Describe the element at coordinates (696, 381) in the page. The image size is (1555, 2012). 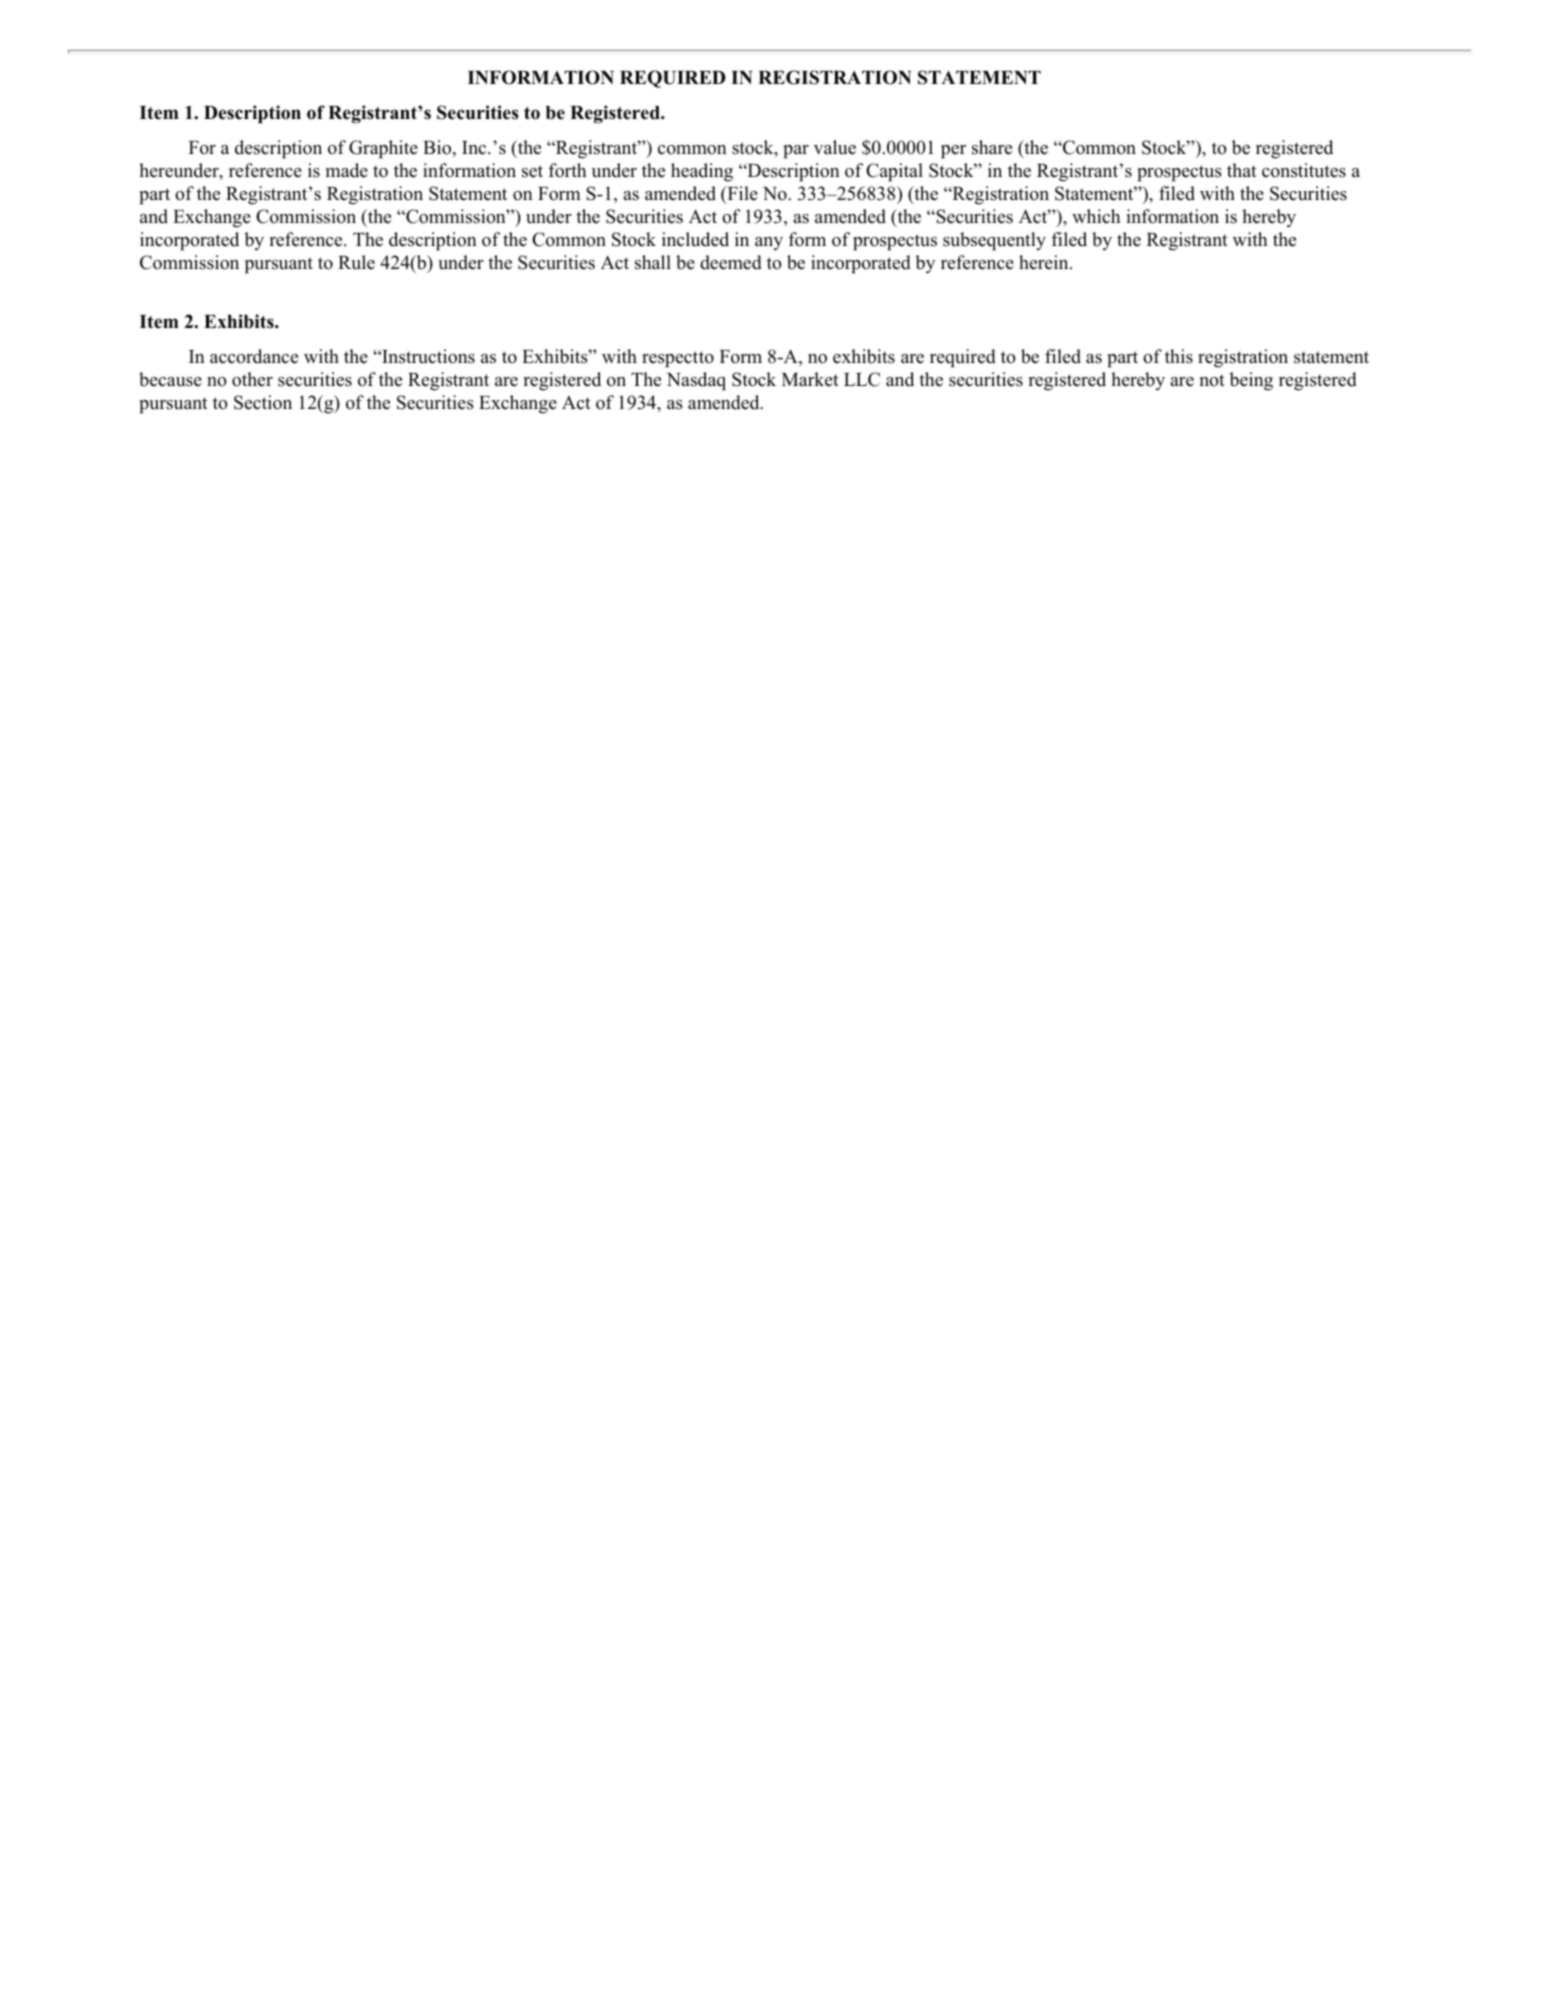
I see `Nasdaq` at that location.
